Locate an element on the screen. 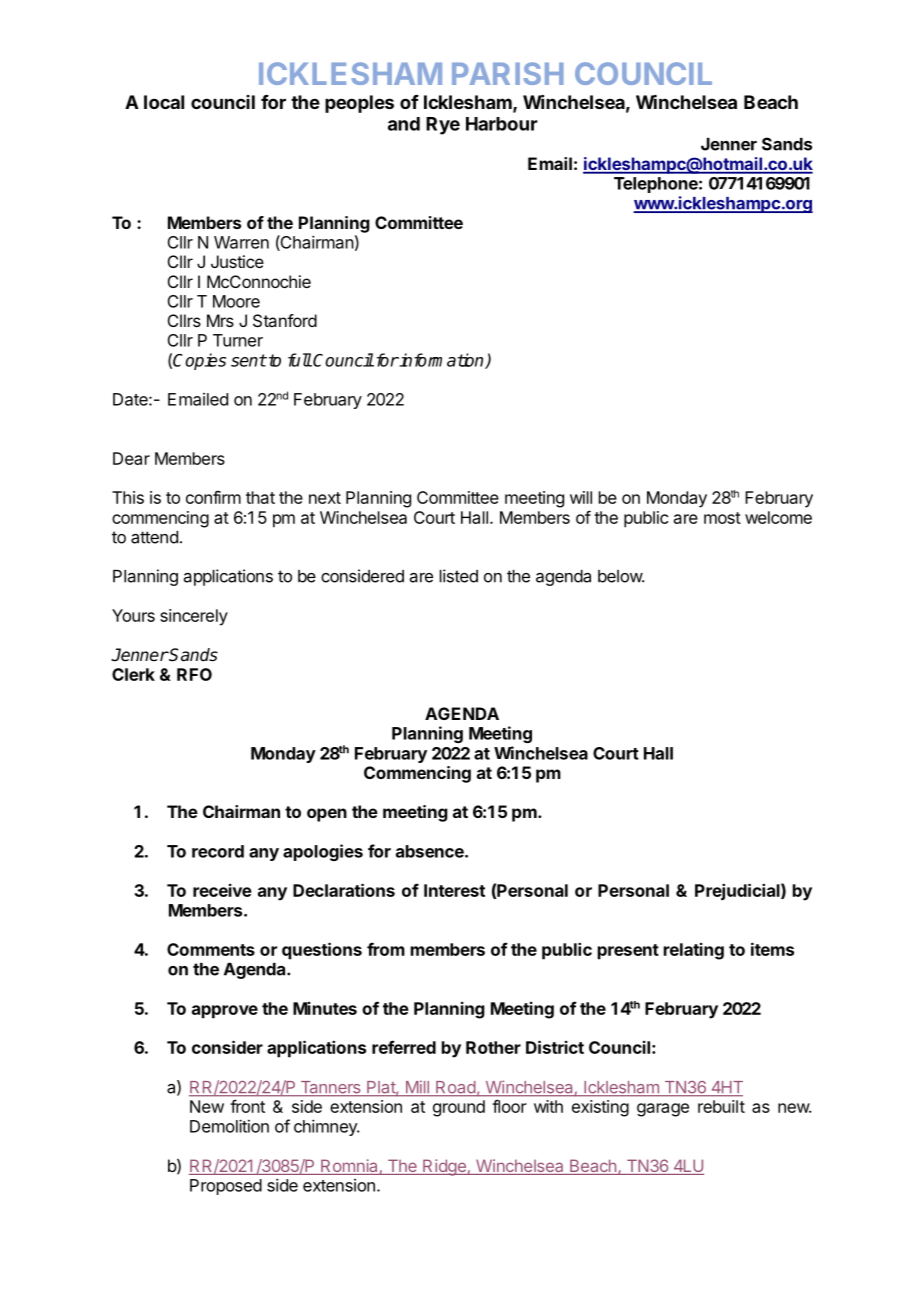 The height and width of the screenshot is (1307, 924). local is located at coordinates (164, 102).
